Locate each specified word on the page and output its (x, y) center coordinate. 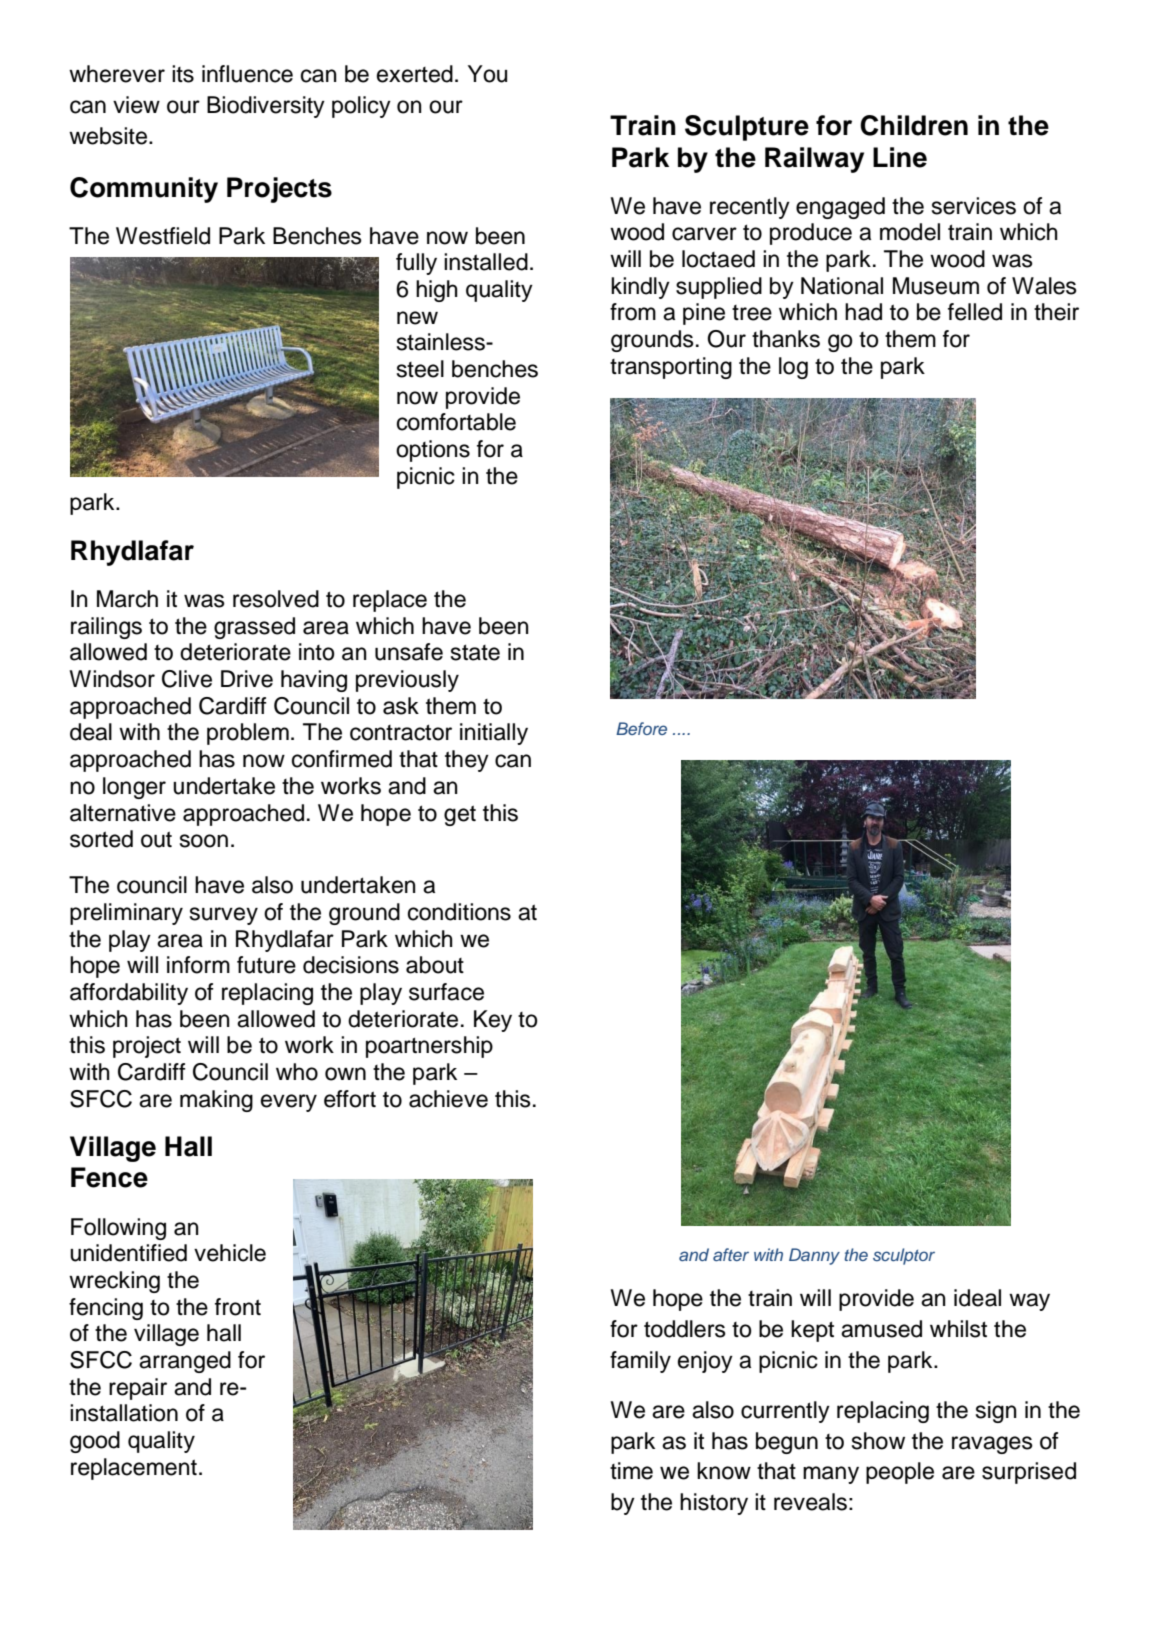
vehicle (230, 1253)
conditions (459, 912)
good (95, 1442)
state (475, 652)
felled (975, 312)
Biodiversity (266, 107)
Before (641, 728)
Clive (187, 679)
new (417, 318)
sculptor (904, 1256)
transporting (671, 368)
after (731, 1254)
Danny (814, 1256)
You (487, 74)
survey (224, 916)
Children (914, 125)
